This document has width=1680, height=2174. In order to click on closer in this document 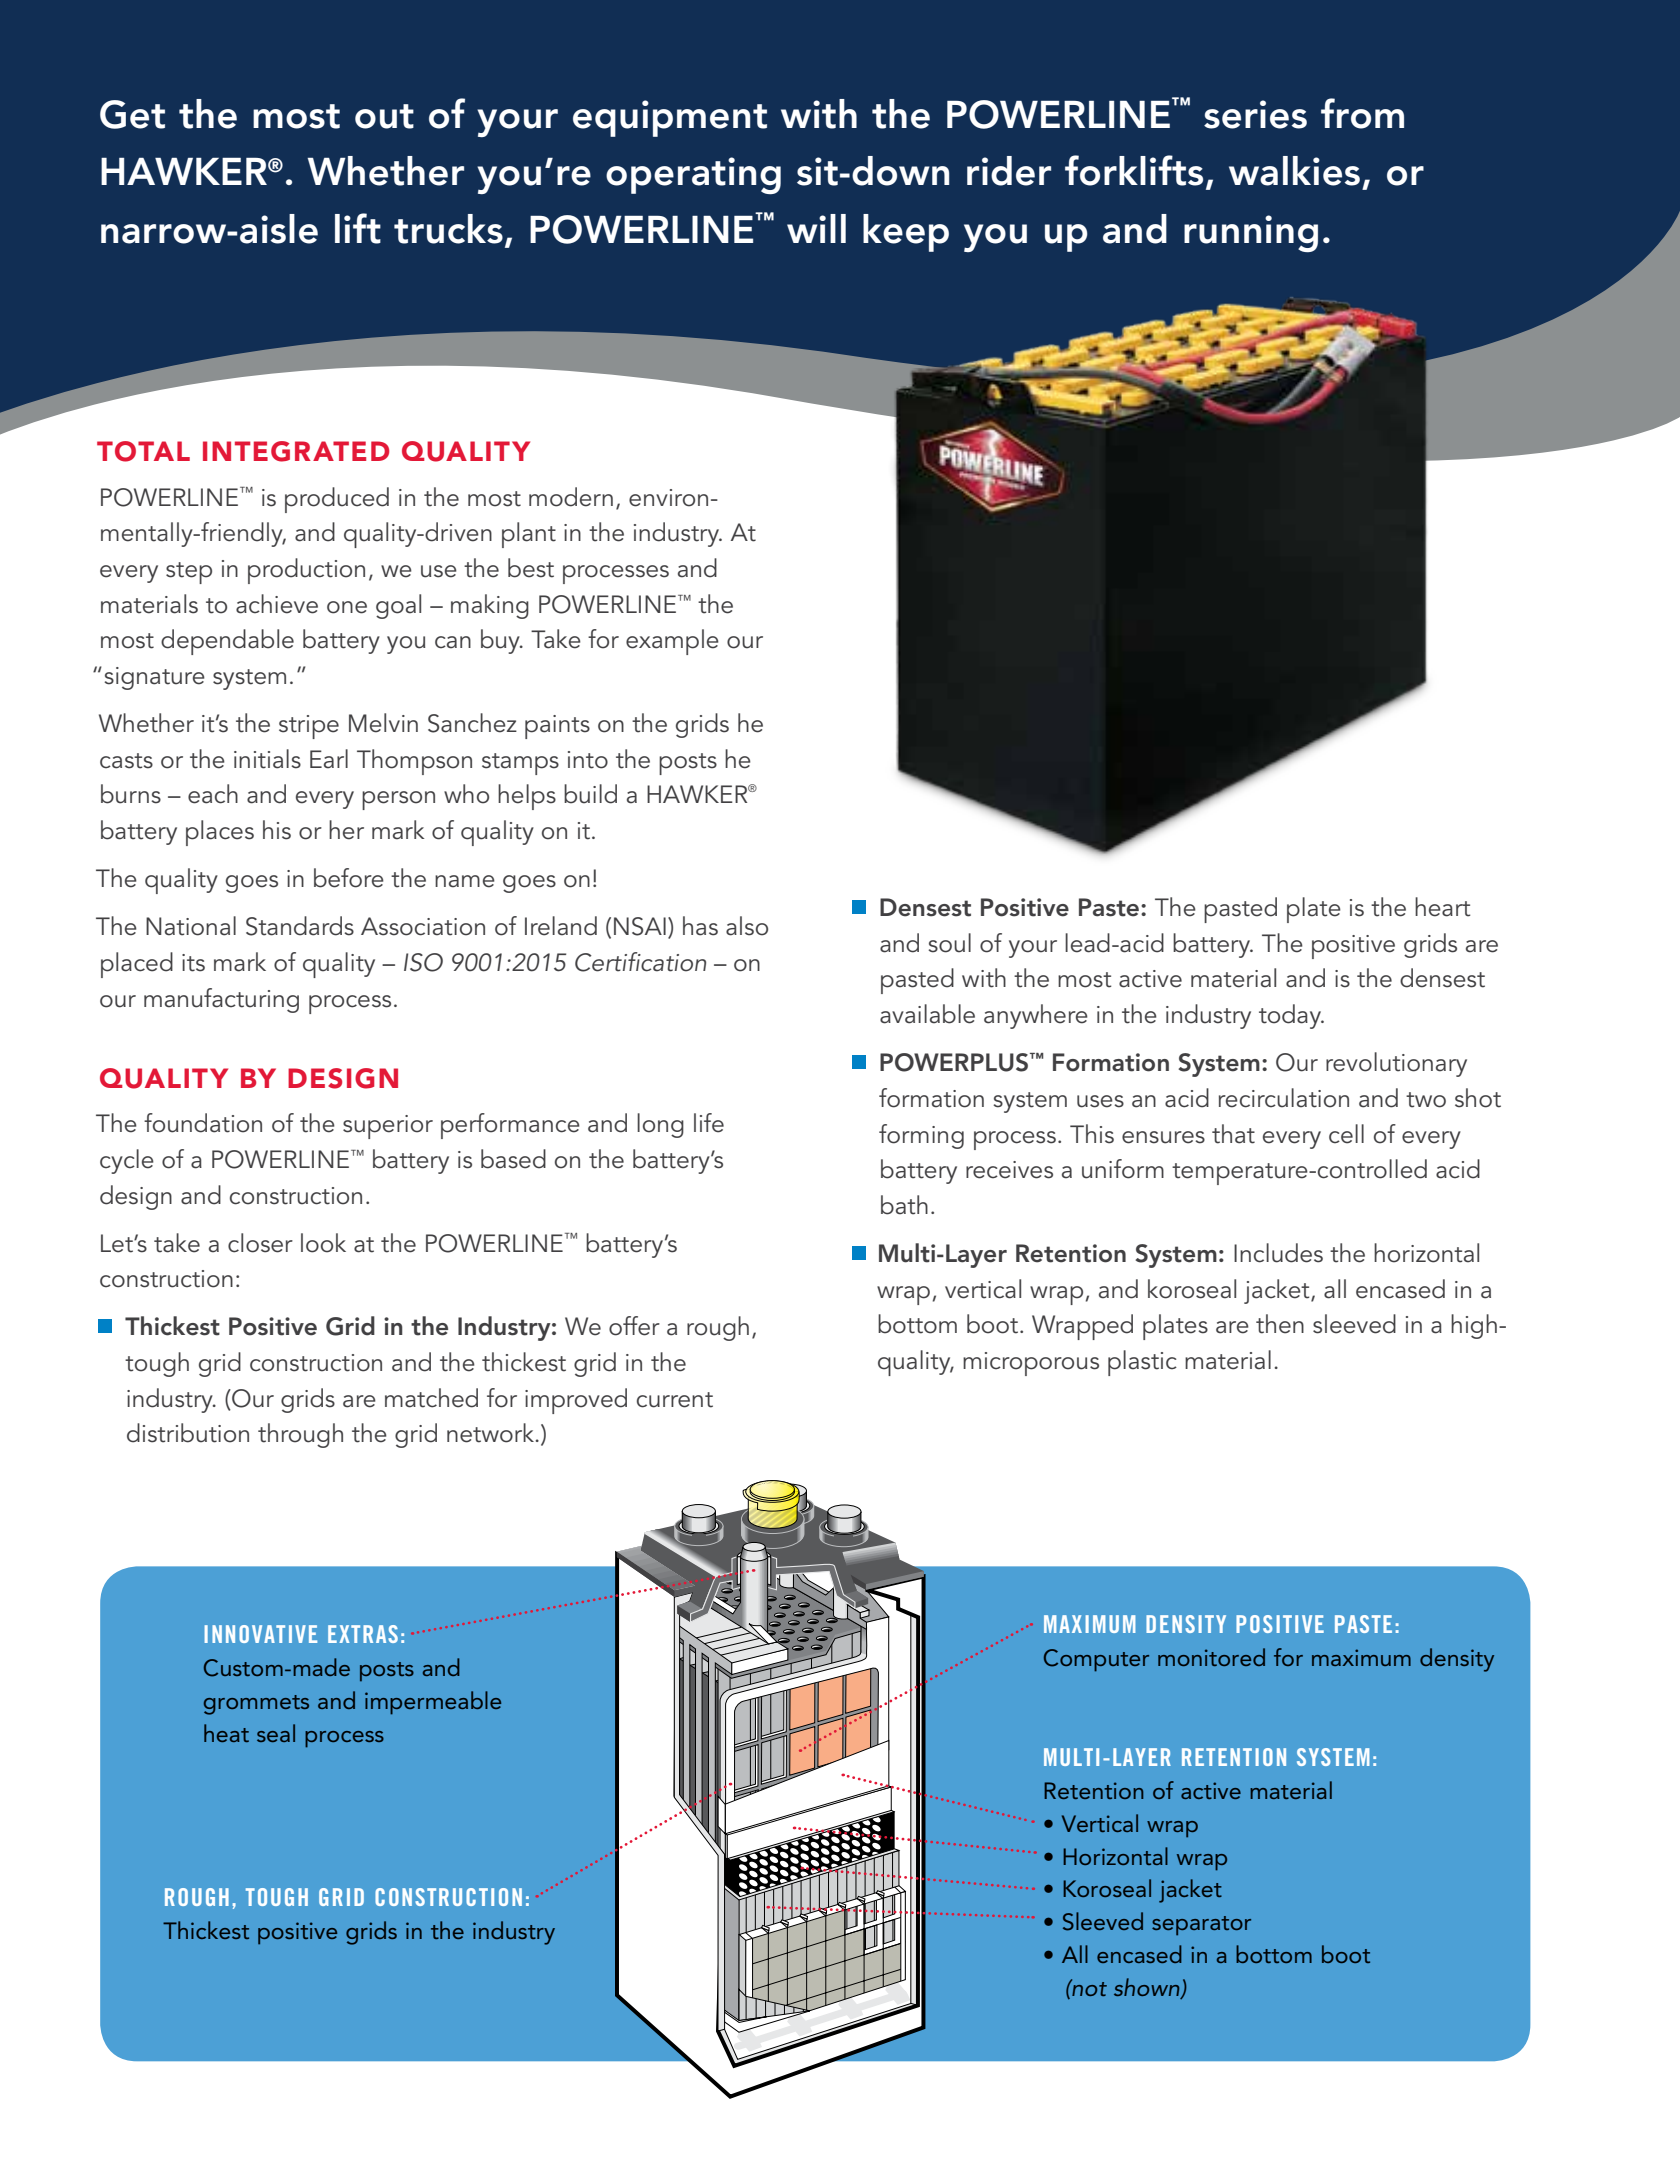, I will do `click(260, 1243)`.
